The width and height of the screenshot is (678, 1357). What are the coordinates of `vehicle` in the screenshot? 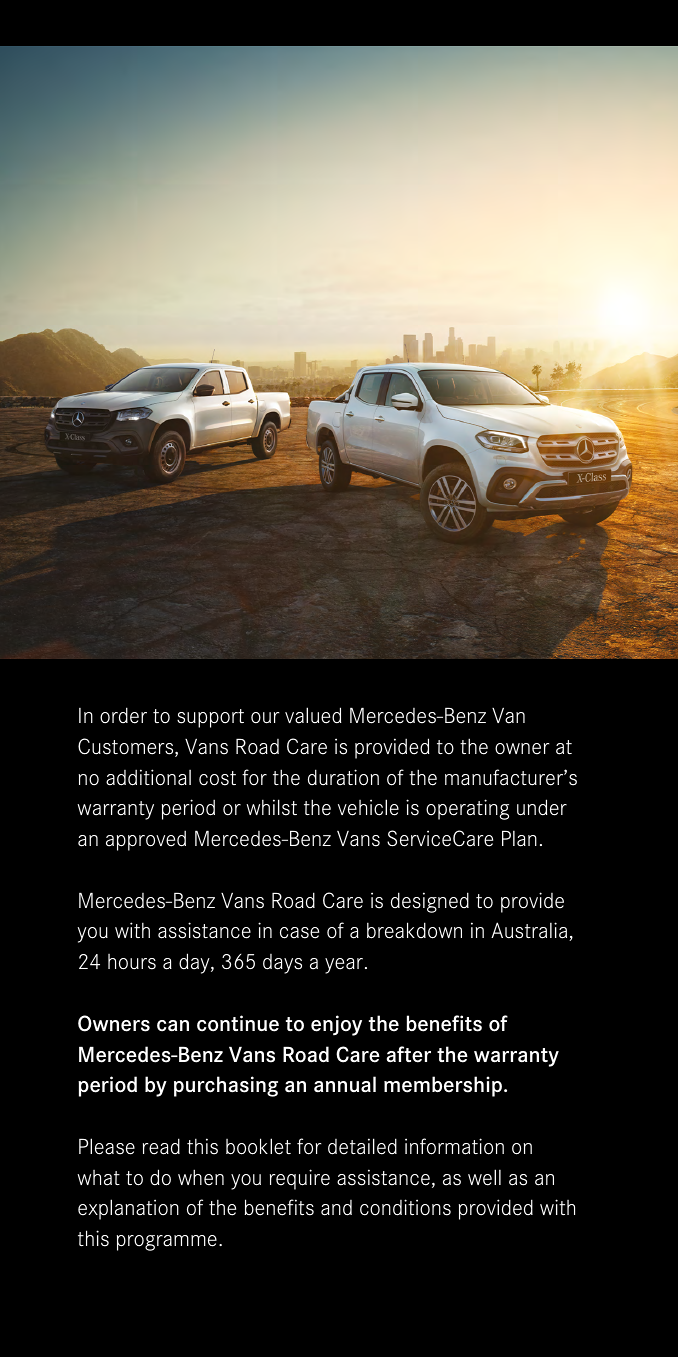 It's located at (368, 807).
